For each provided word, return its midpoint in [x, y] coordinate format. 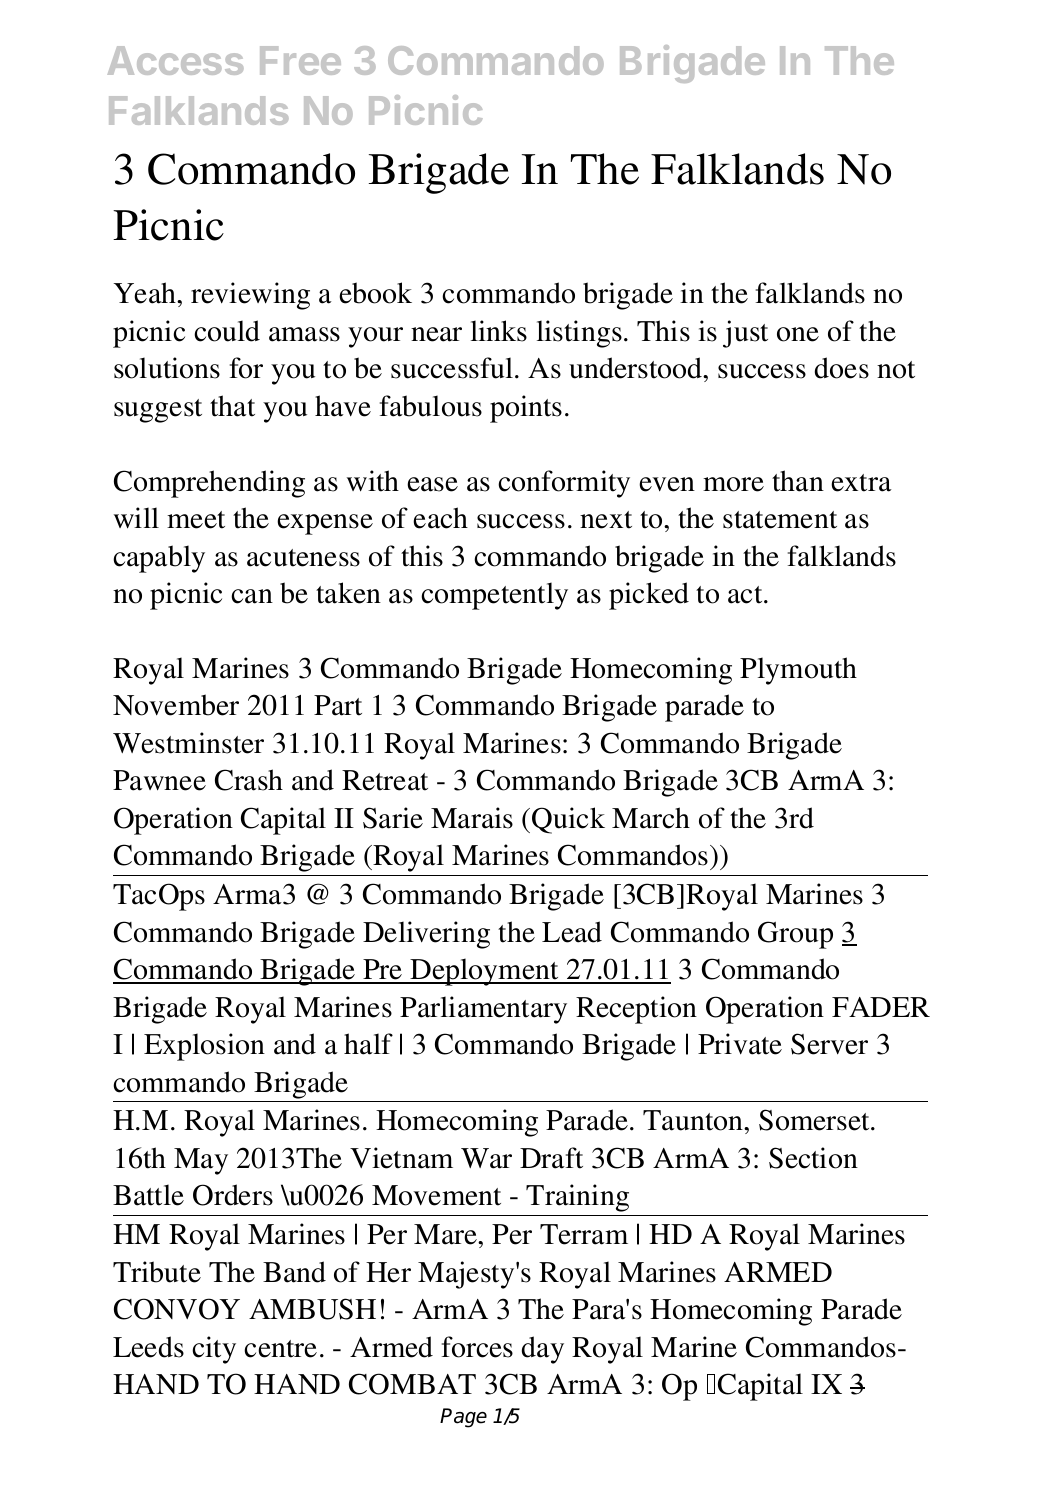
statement [780, 520]
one [798, 334]
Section [813, 1158]
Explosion [204, 1047]
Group [795, 935]
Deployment [484, 972]
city [214, 1350]
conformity [564, 484]
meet [196, 520]
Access [176, 60]
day [543, 1350]
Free [300, 60]
